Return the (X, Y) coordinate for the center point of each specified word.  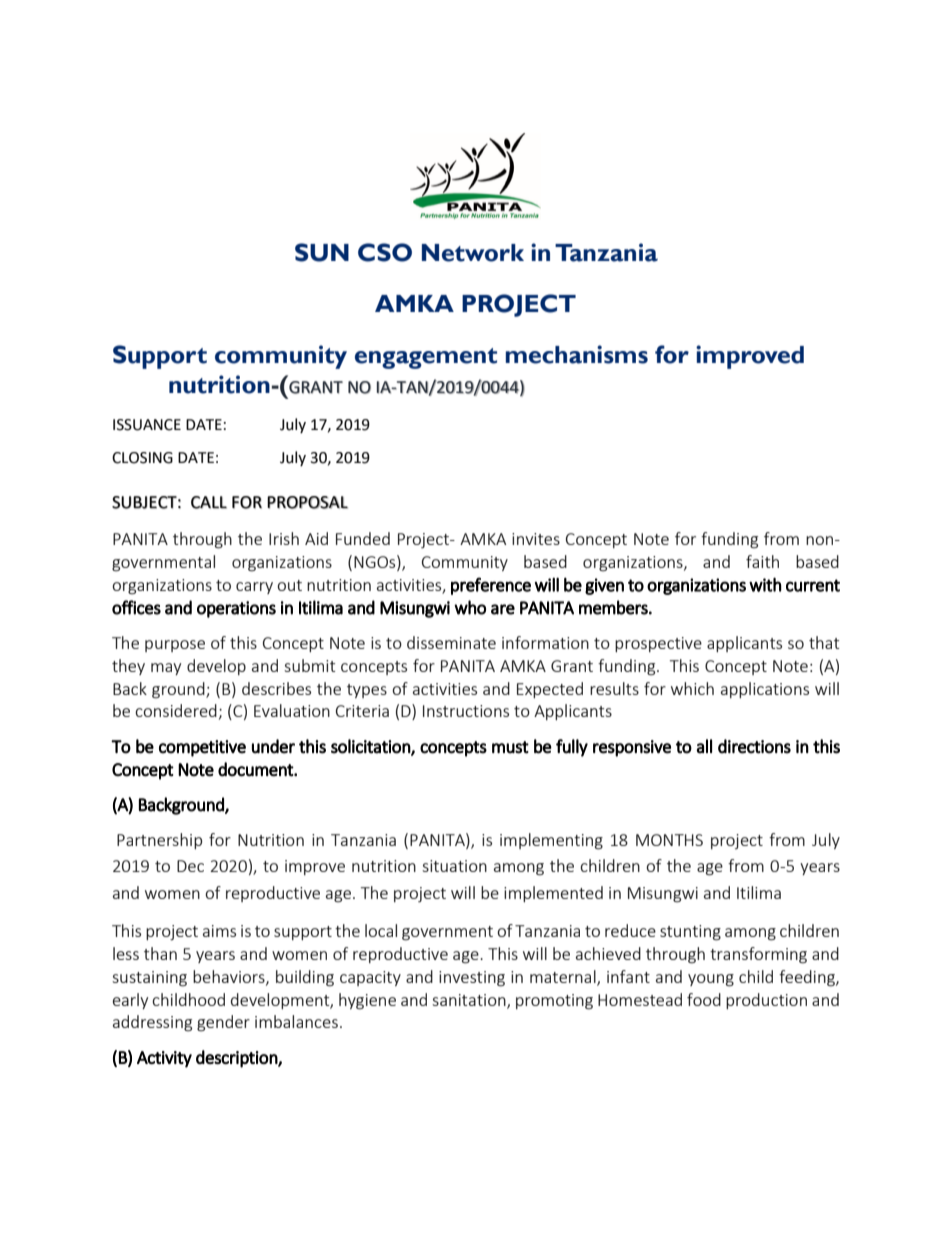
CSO (385, 252)
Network (473, 253)
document (256, 769)
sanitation (470, 1001)
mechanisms (577, 354)
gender (223, 1023)
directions (754, 746)
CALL (209, 502)
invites (536, 539)
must (510, 747)
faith (762, 561)
